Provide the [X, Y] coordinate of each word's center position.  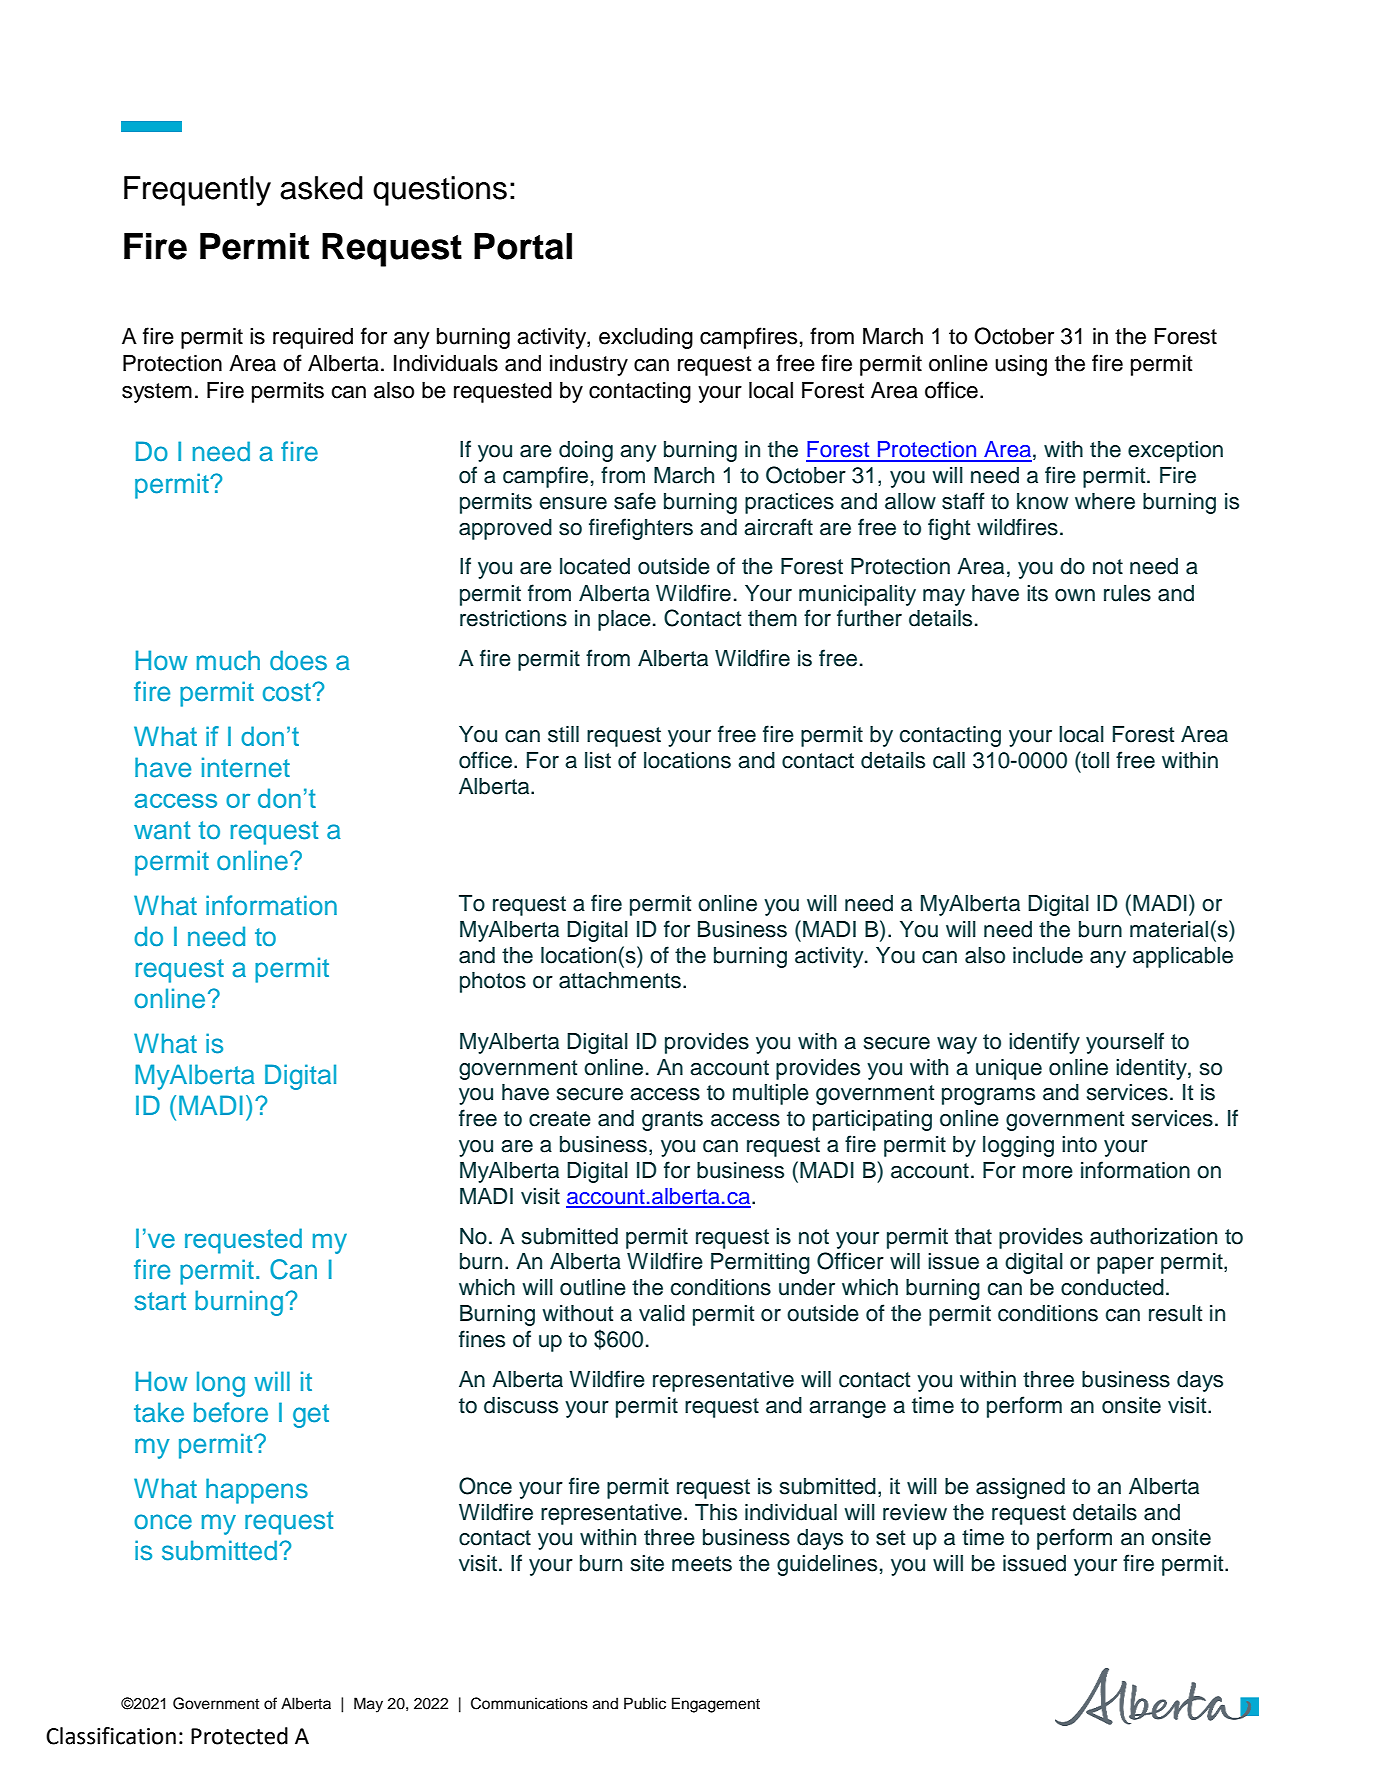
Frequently [197, 191]
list [598, 760]
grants [672, 1121]
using [1021, 365]
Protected [239, 1736]
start [160, 1301]
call [949, 760]
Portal [523, 246]
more [1048, 1172]
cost [288, 692]
